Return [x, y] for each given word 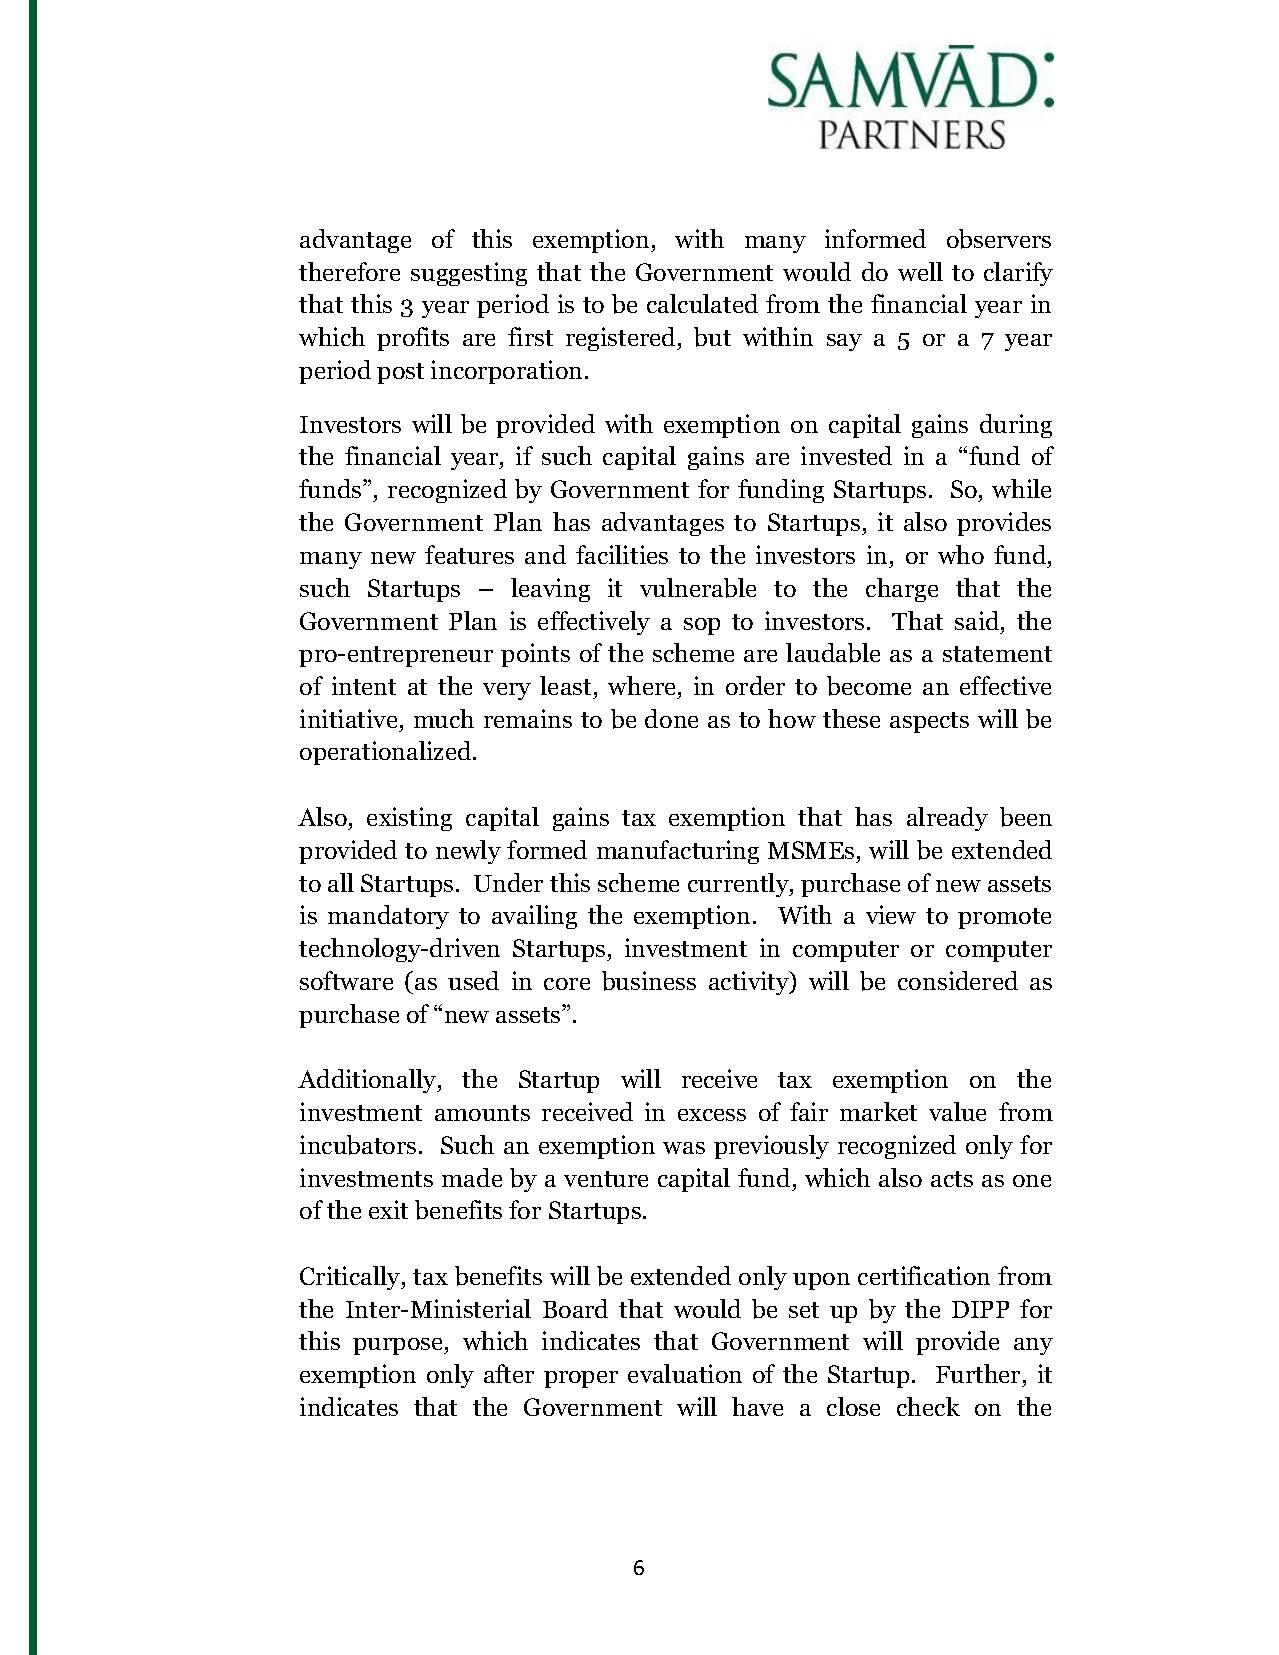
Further [978, 1373]
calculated [702, 303]
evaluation [685, 1373]
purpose [399, 1346]
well [920, 271]
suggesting [469, 274]
